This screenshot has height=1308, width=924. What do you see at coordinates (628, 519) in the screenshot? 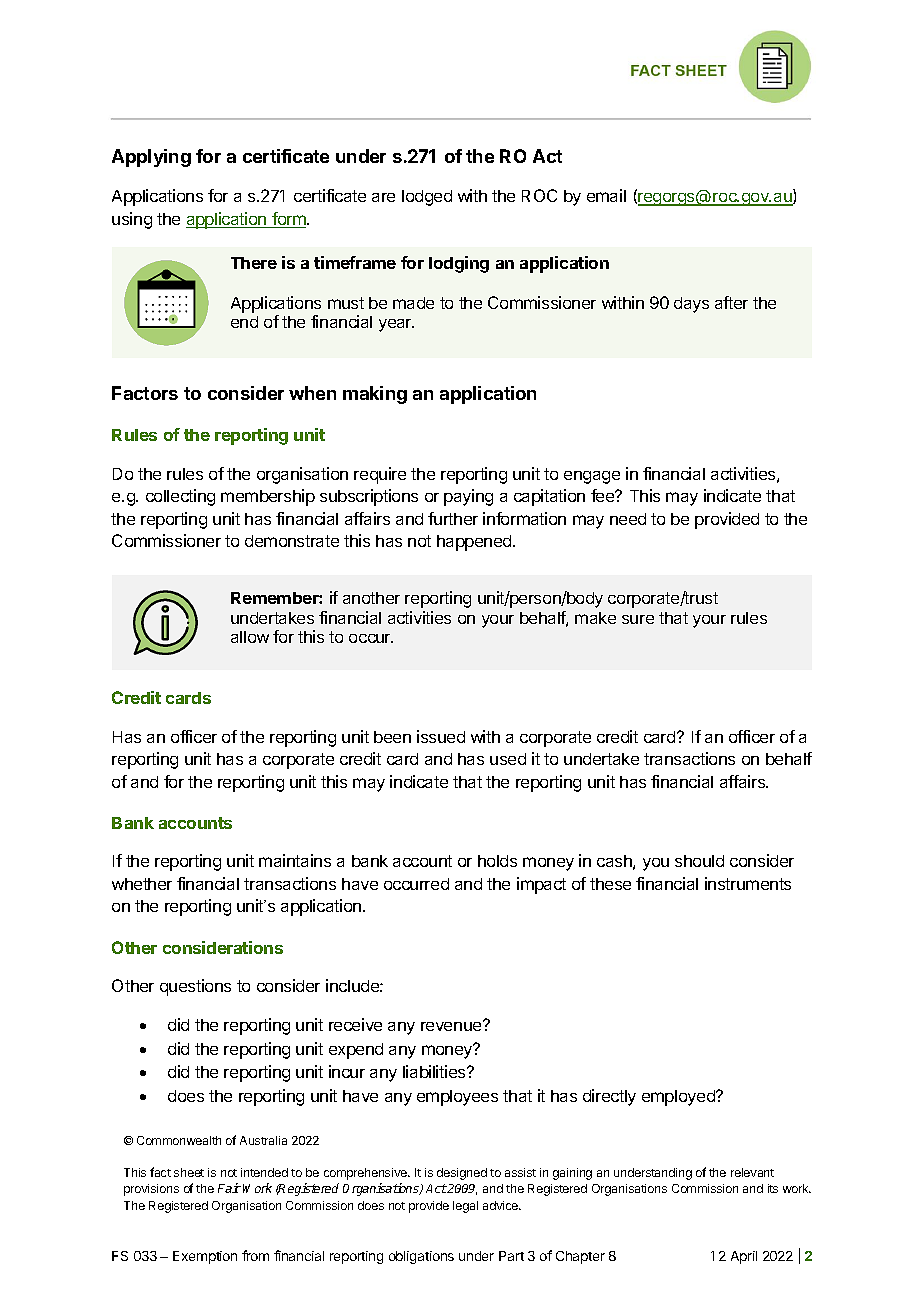
I see `need` at bounding box center [628, 519].
